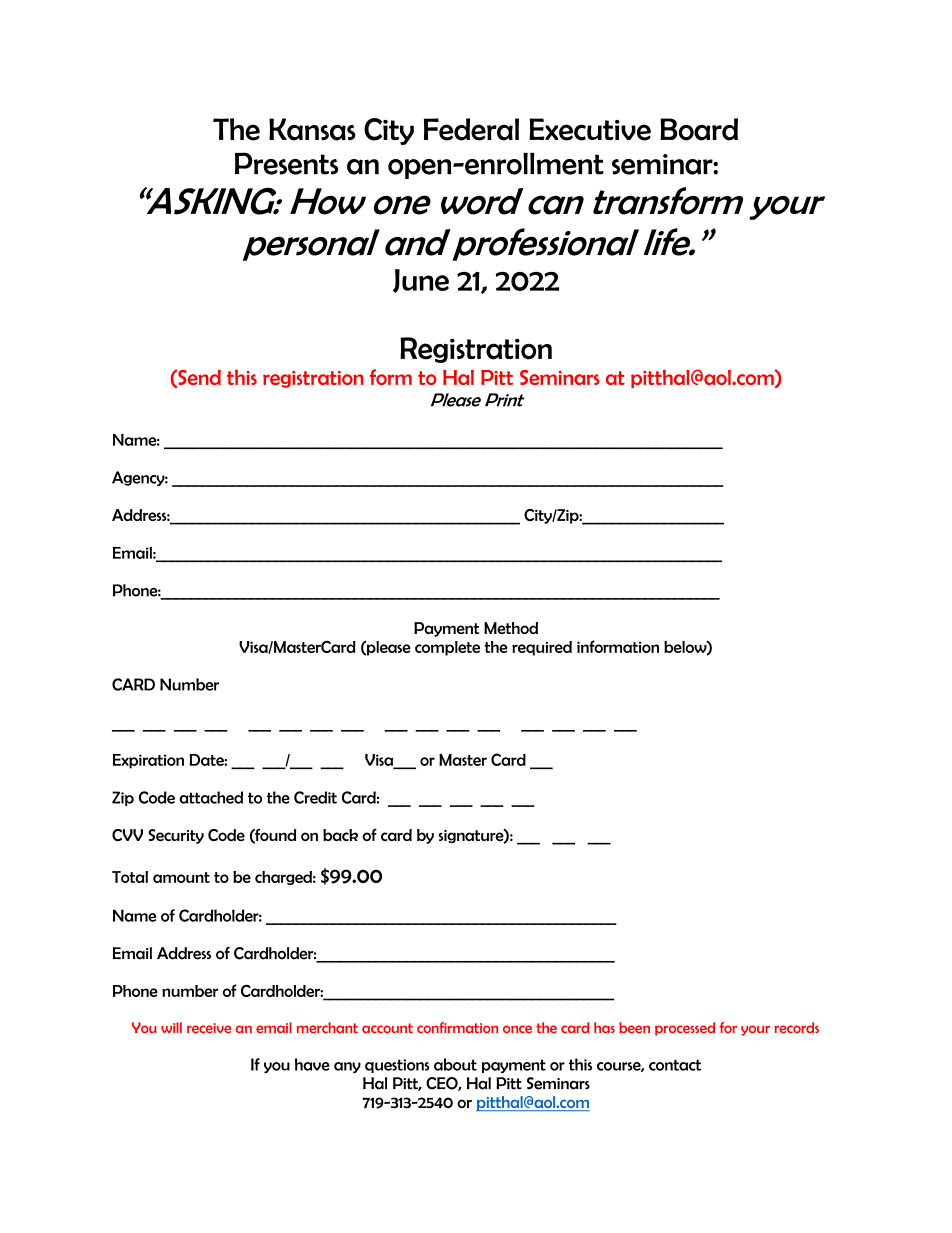 Image resolution: width=952 pixels, height=1233 pixels. What do you see at coordinates (457, 1027) in the screenshot?
I see `confirmation` at bounding box center [457, 1027].
